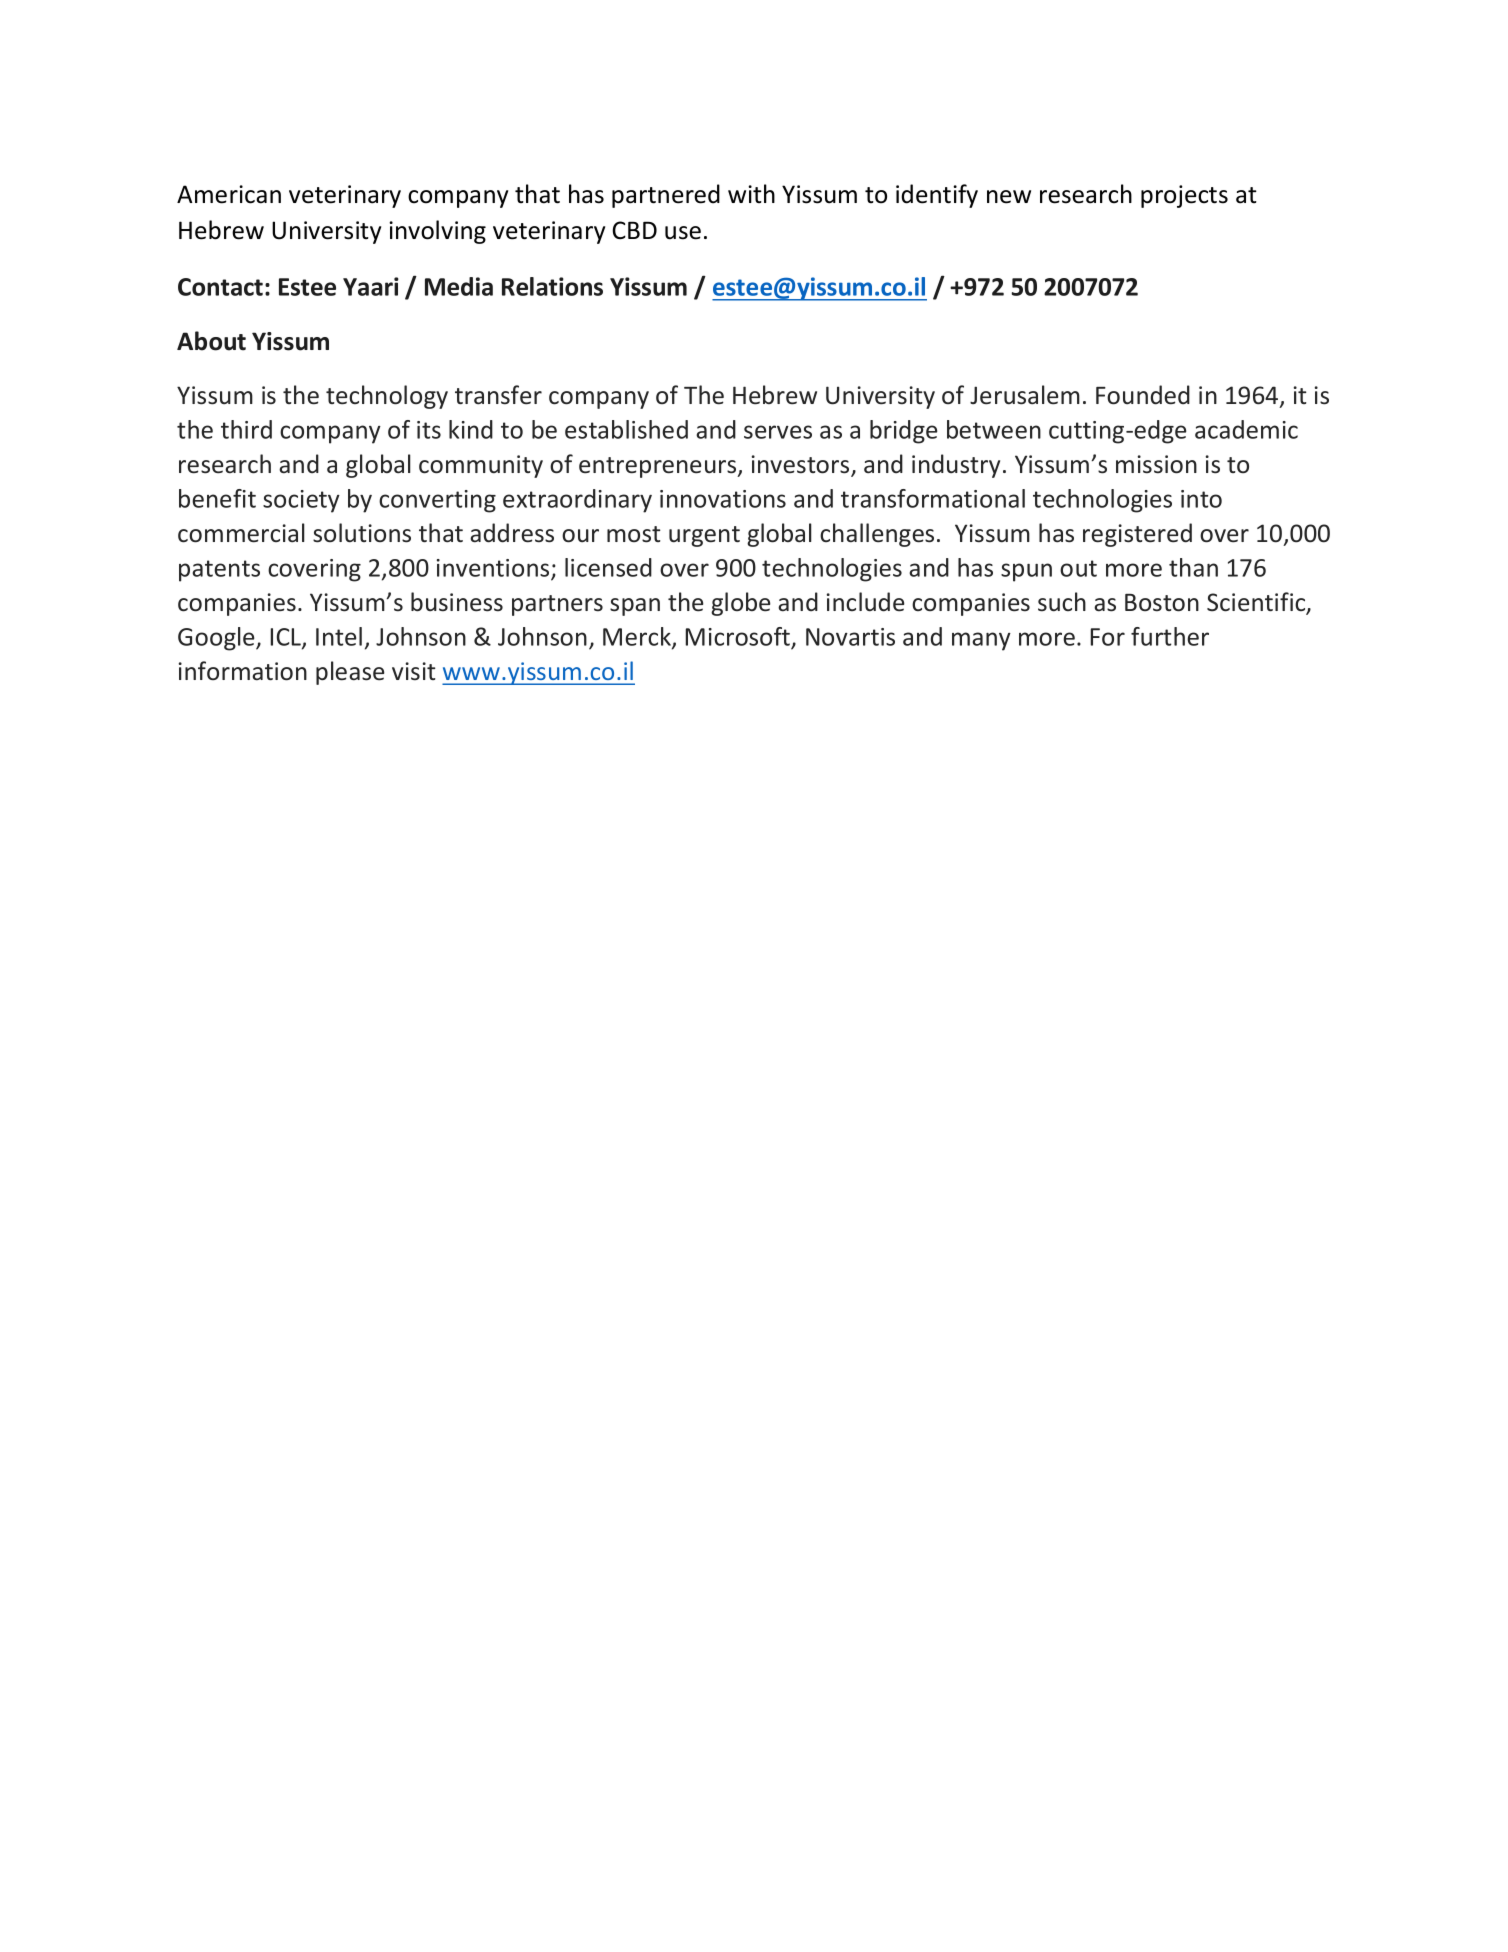  Describe the element at coordinates (1246, 429) in the image. I see `academic` at that location.
